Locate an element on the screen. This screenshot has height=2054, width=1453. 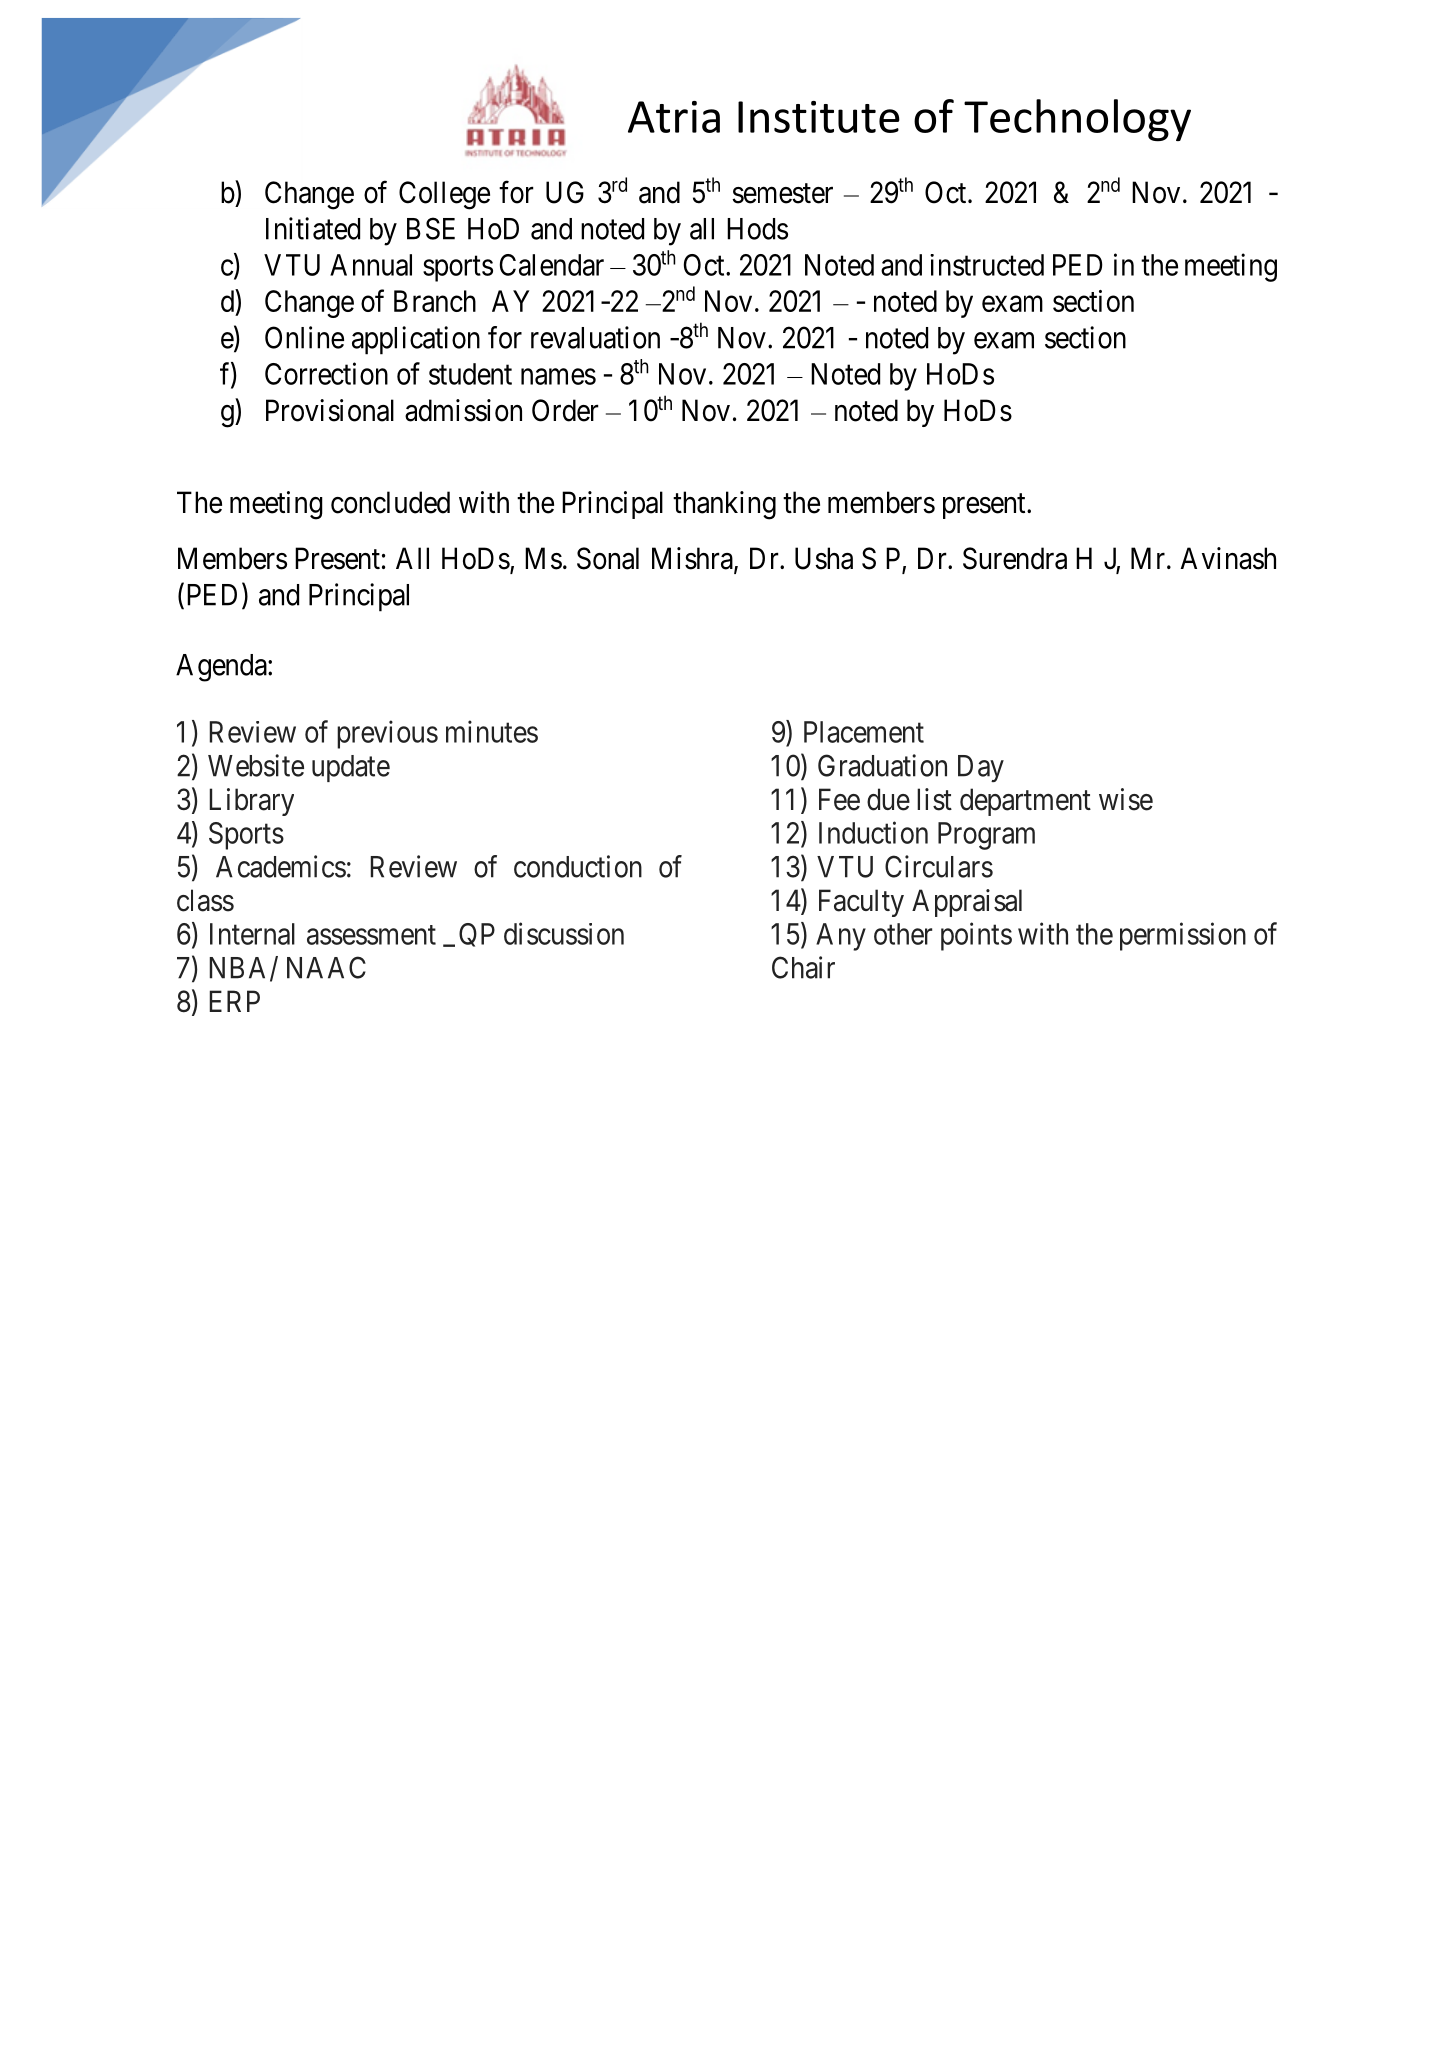
concluded is located at coordinates (390, 502).
